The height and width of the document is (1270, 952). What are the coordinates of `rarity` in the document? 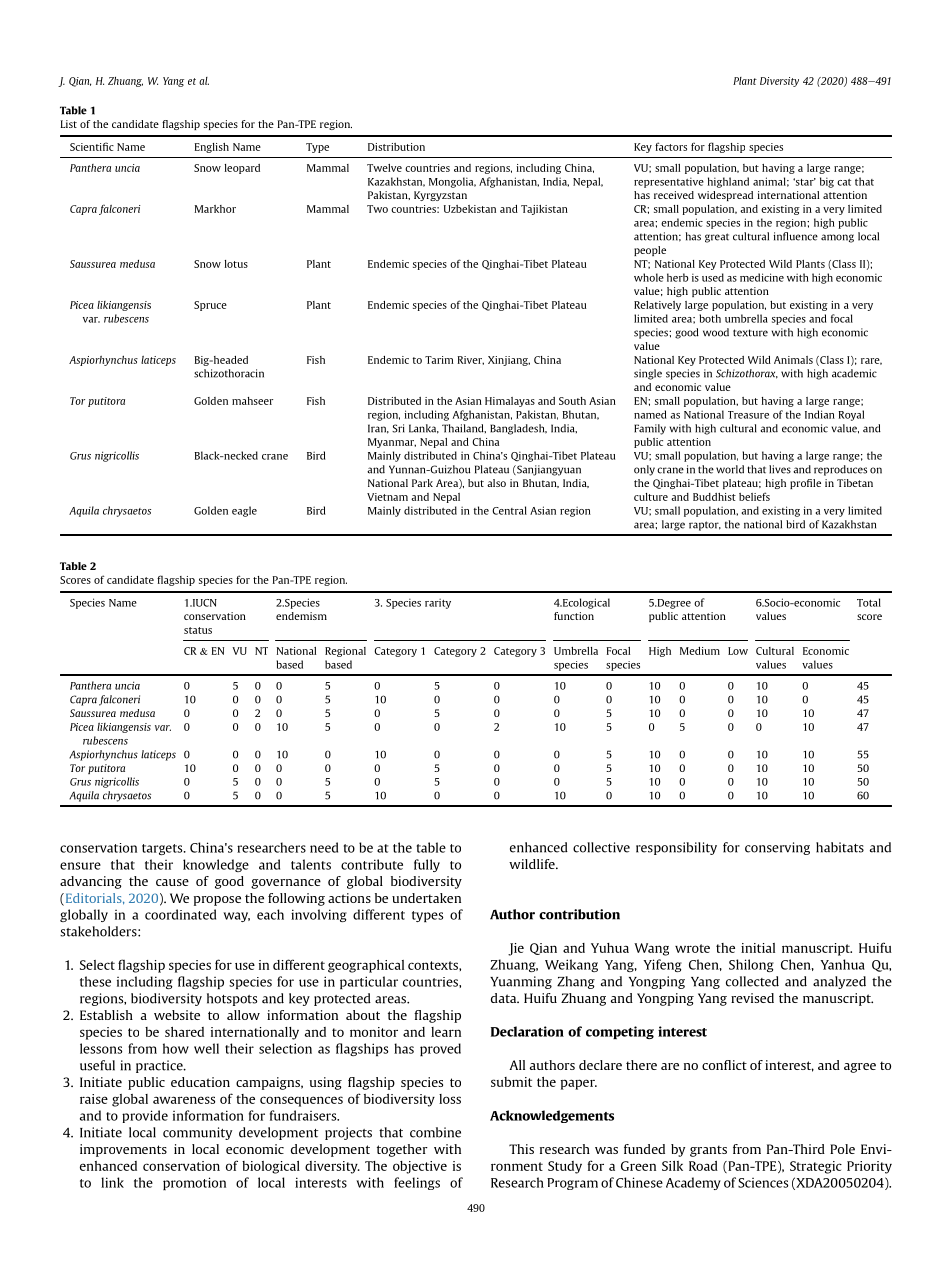 It's located at (438, 603).
